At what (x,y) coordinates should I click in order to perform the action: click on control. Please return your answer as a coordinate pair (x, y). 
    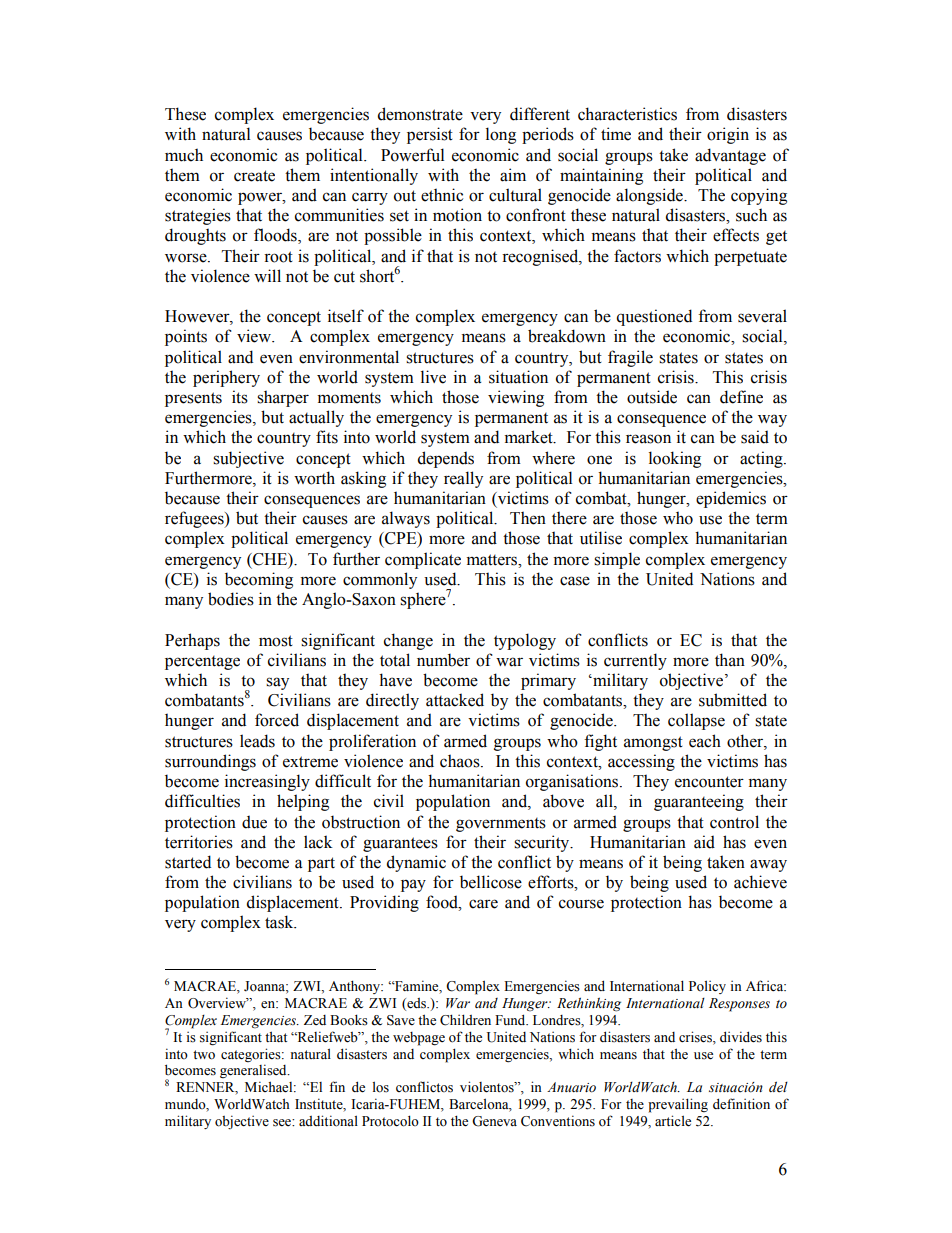
    Looking at the image, I should click on (734, 822).
